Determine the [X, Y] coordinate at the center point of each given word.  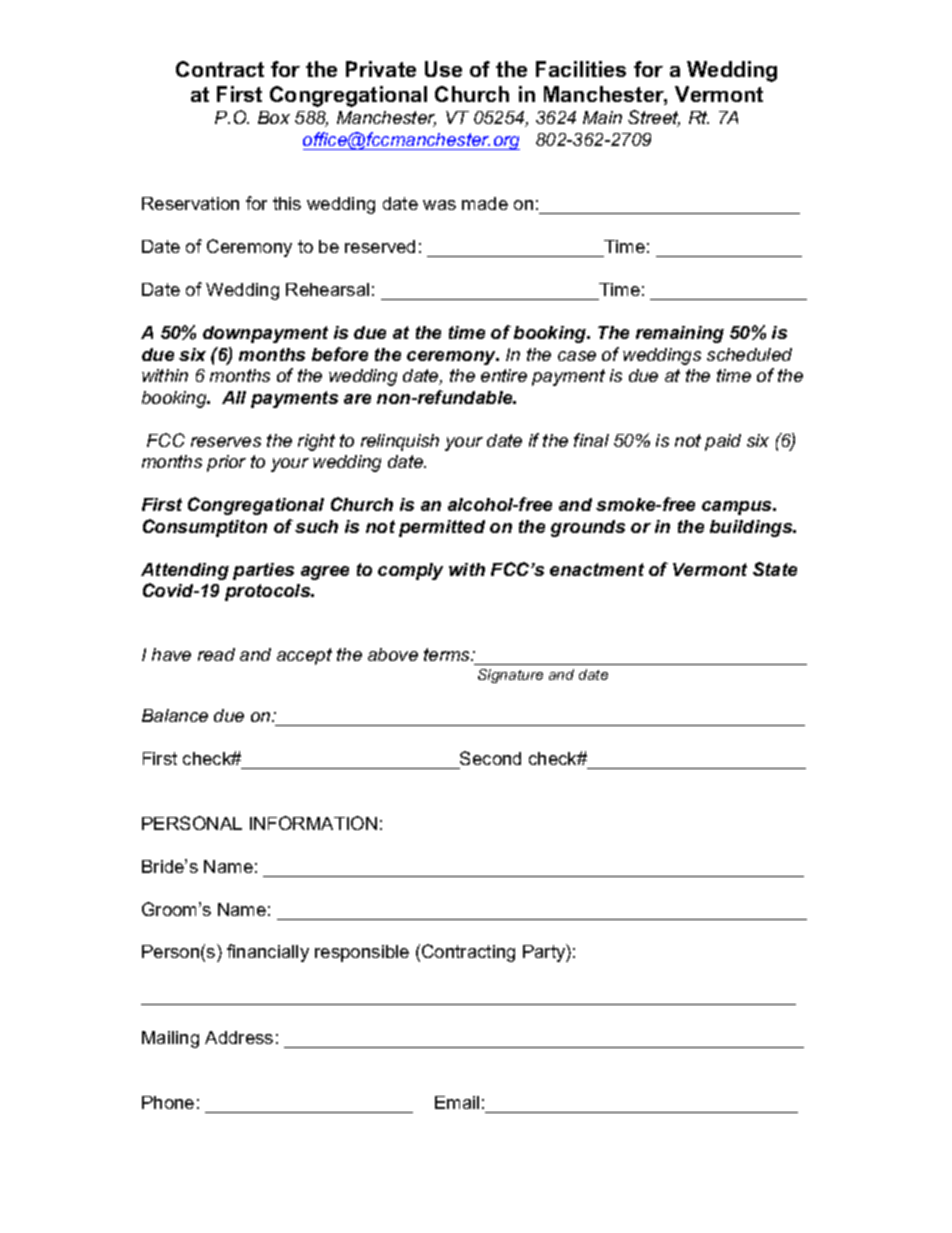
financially [268, 953]
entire [504, 375]
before [340, 354]
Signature [510, 676]
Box [274, 117]
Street [654, 118]
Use [443, 69]
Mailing [170, 1039]
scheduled [749, 354]
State [775, 569]
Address [239, 1037]
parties [263, 571]
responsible [362, 953]
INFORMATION [313, 823]
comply [410, 571]
